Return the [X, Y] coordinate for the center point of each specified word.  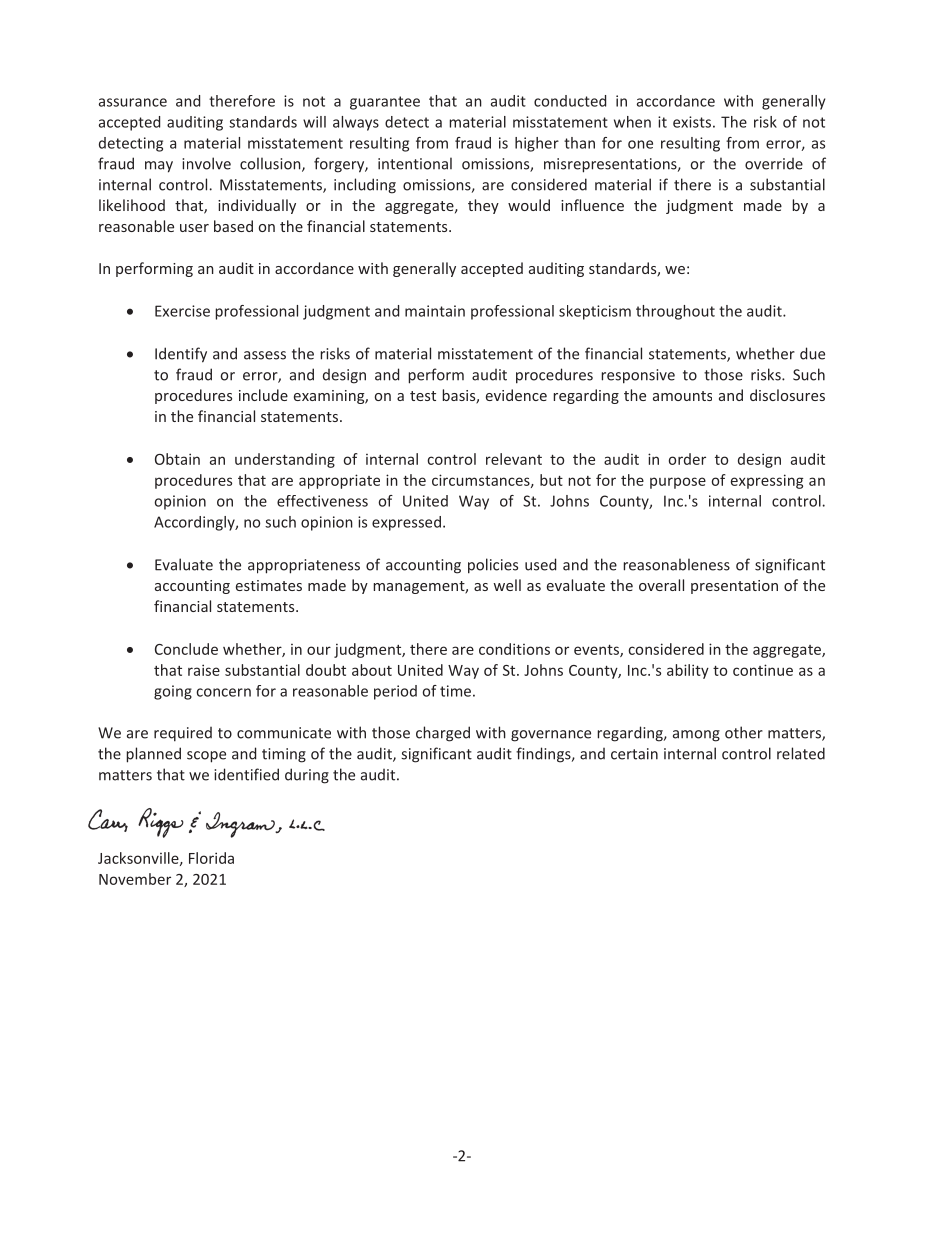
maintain [435, 311]
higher [537, 144]
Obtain [177, 459]
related [801, 753]
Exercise [182, 311]
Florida [211, 858]
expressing [767, 481]
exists [692, 122]
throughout [675, 312]
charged [443, 734]
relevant [514, 459]
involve [206, 163]
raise [204, 670]
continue [763, 670]
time [455, 691]
